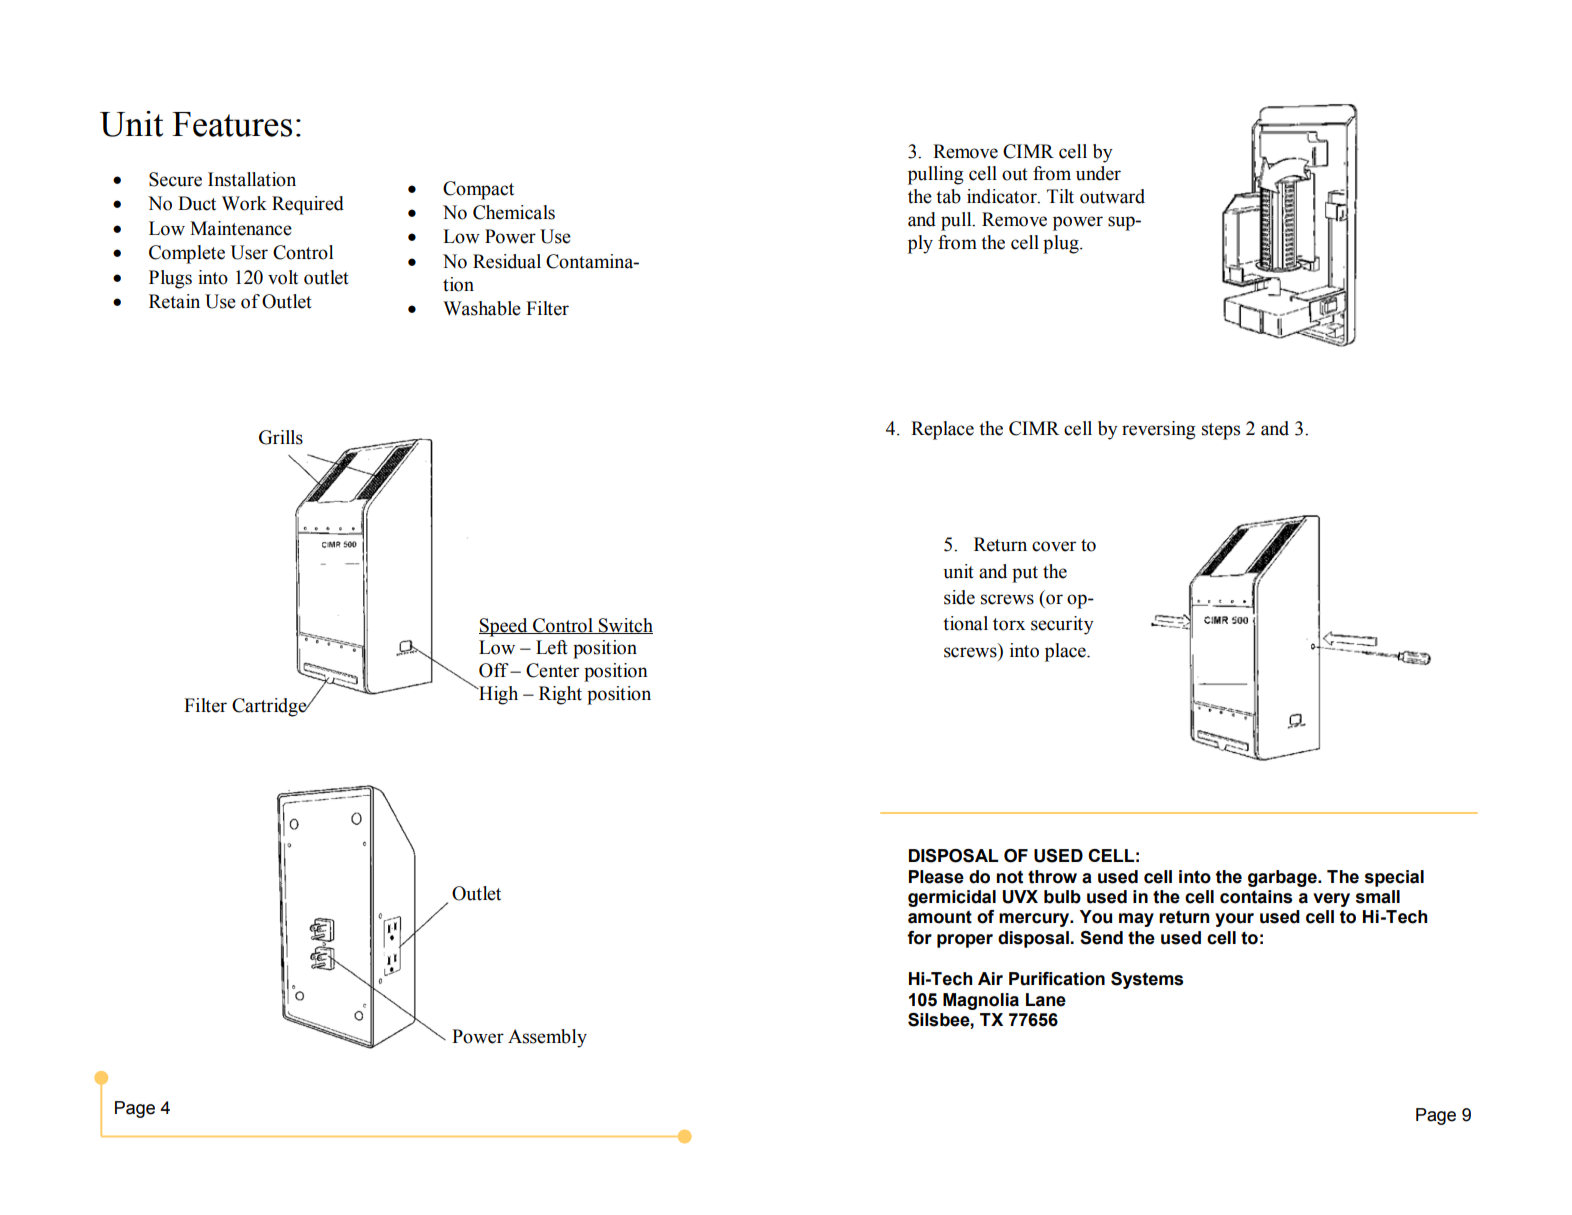  Describe the element at coordinates (497, 695) in the screenshot. I see `High` at that location.
